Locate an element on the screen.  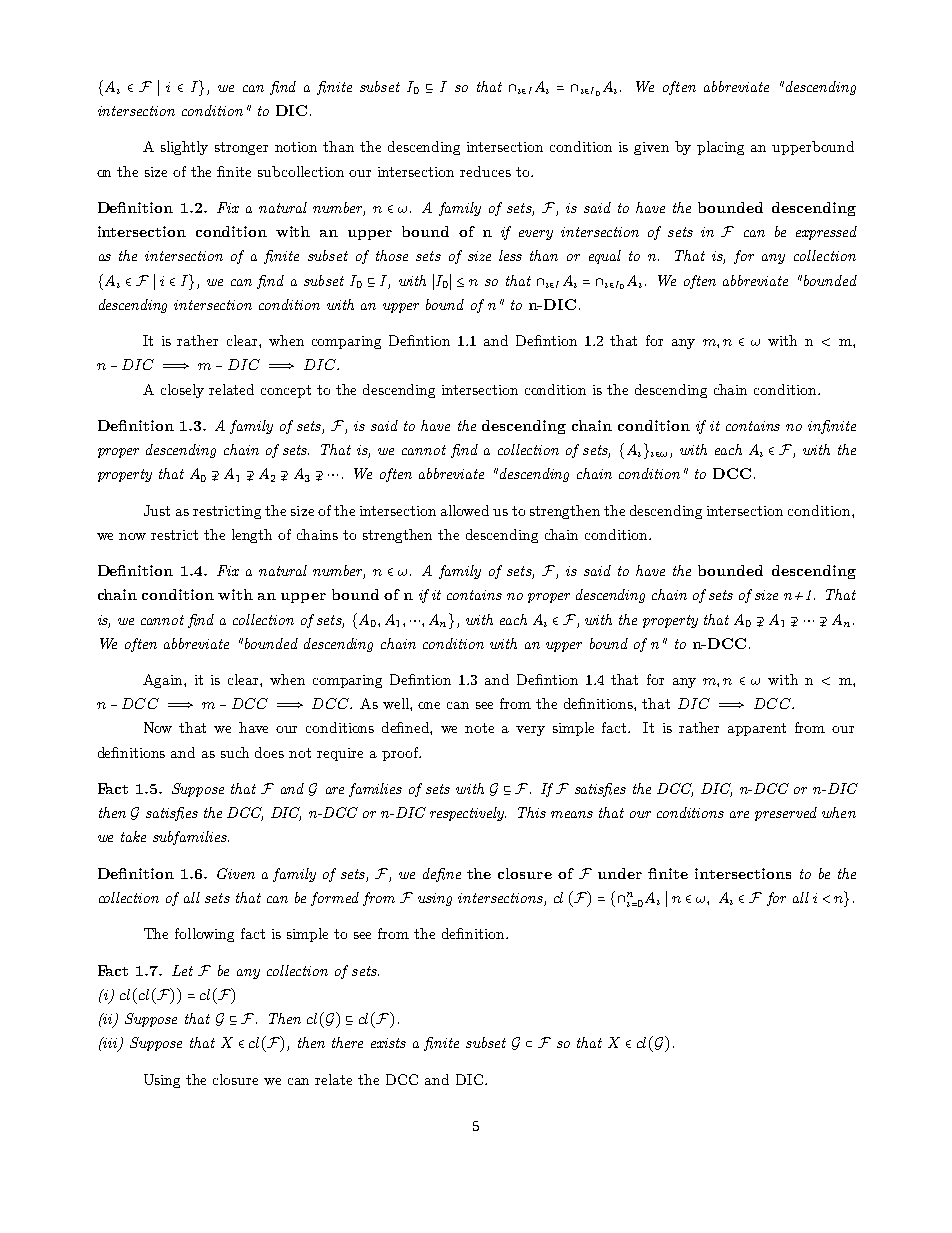
placing is located at coordinates (720, 148).
